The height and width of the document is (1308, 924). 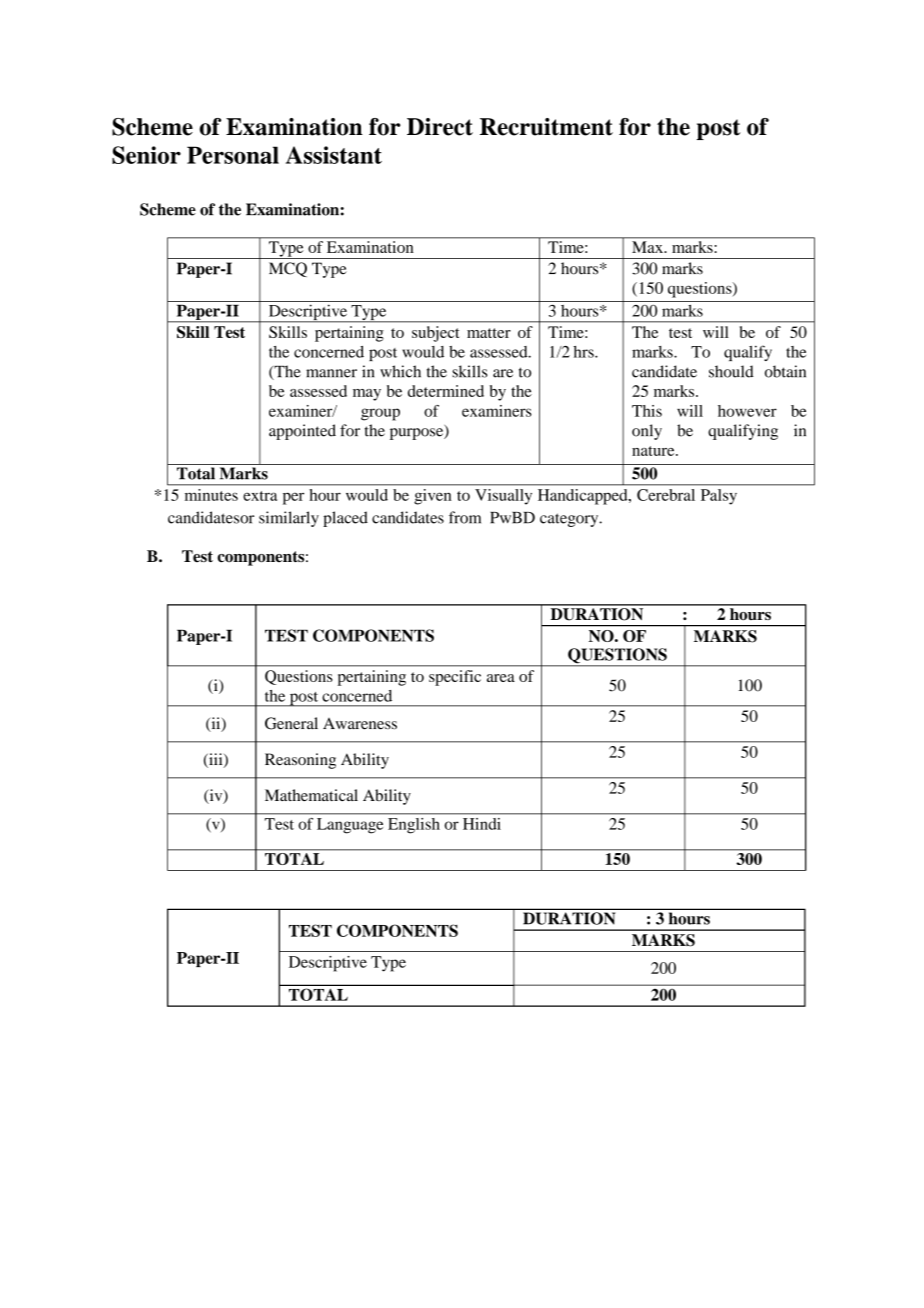 I want to click on Direct, so click(x=440, y=127).
